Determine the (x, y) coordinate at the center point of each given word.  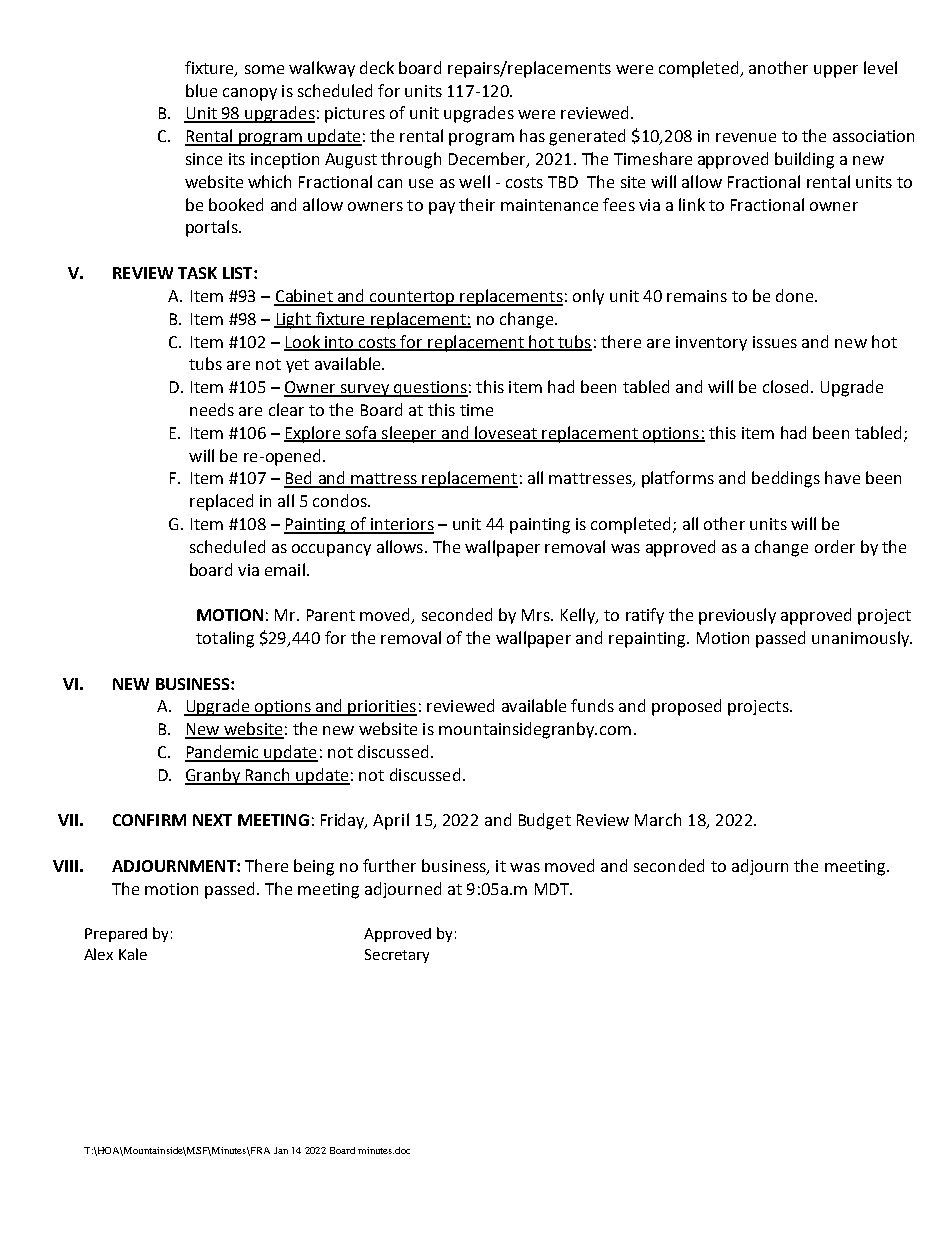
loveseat (506, 433)
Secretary (397, 956)
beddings (786, 479)
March (658, 819)
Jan (281, 1150)
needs (212, 409)
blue (201, 90)
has (532, 135)
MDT (553, 889)
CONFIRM (149, 820)
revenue (746, 137)
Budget (545, 821)
